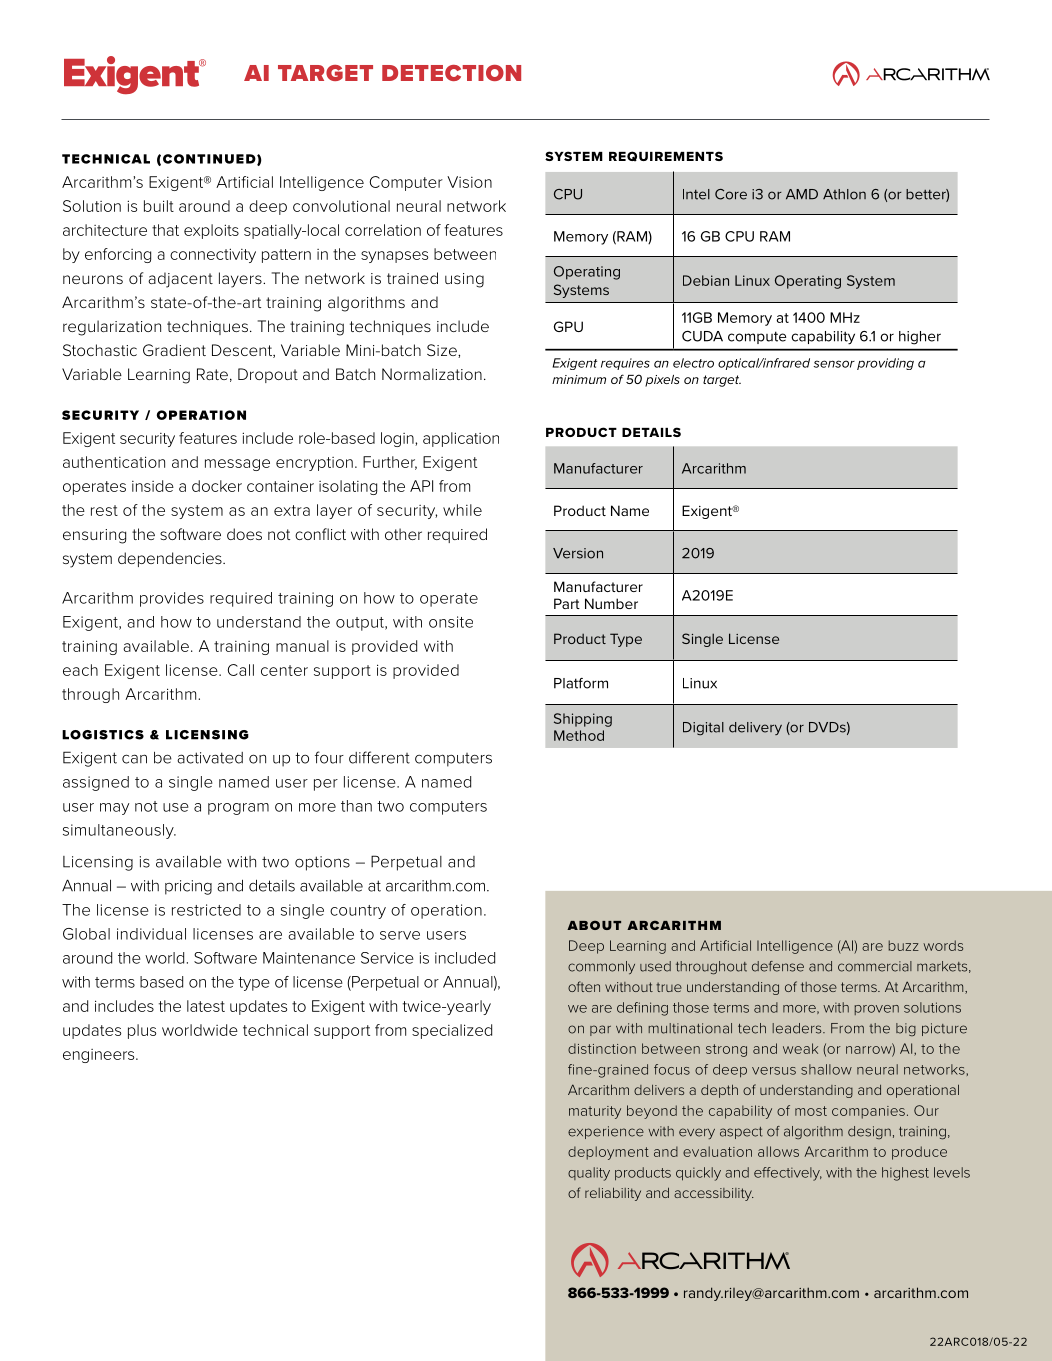 The image size is (1052, 1361). What do you see at coordinates (451, 73) in the image?
I see `DETECTION` at bounding box center [451, 73].
